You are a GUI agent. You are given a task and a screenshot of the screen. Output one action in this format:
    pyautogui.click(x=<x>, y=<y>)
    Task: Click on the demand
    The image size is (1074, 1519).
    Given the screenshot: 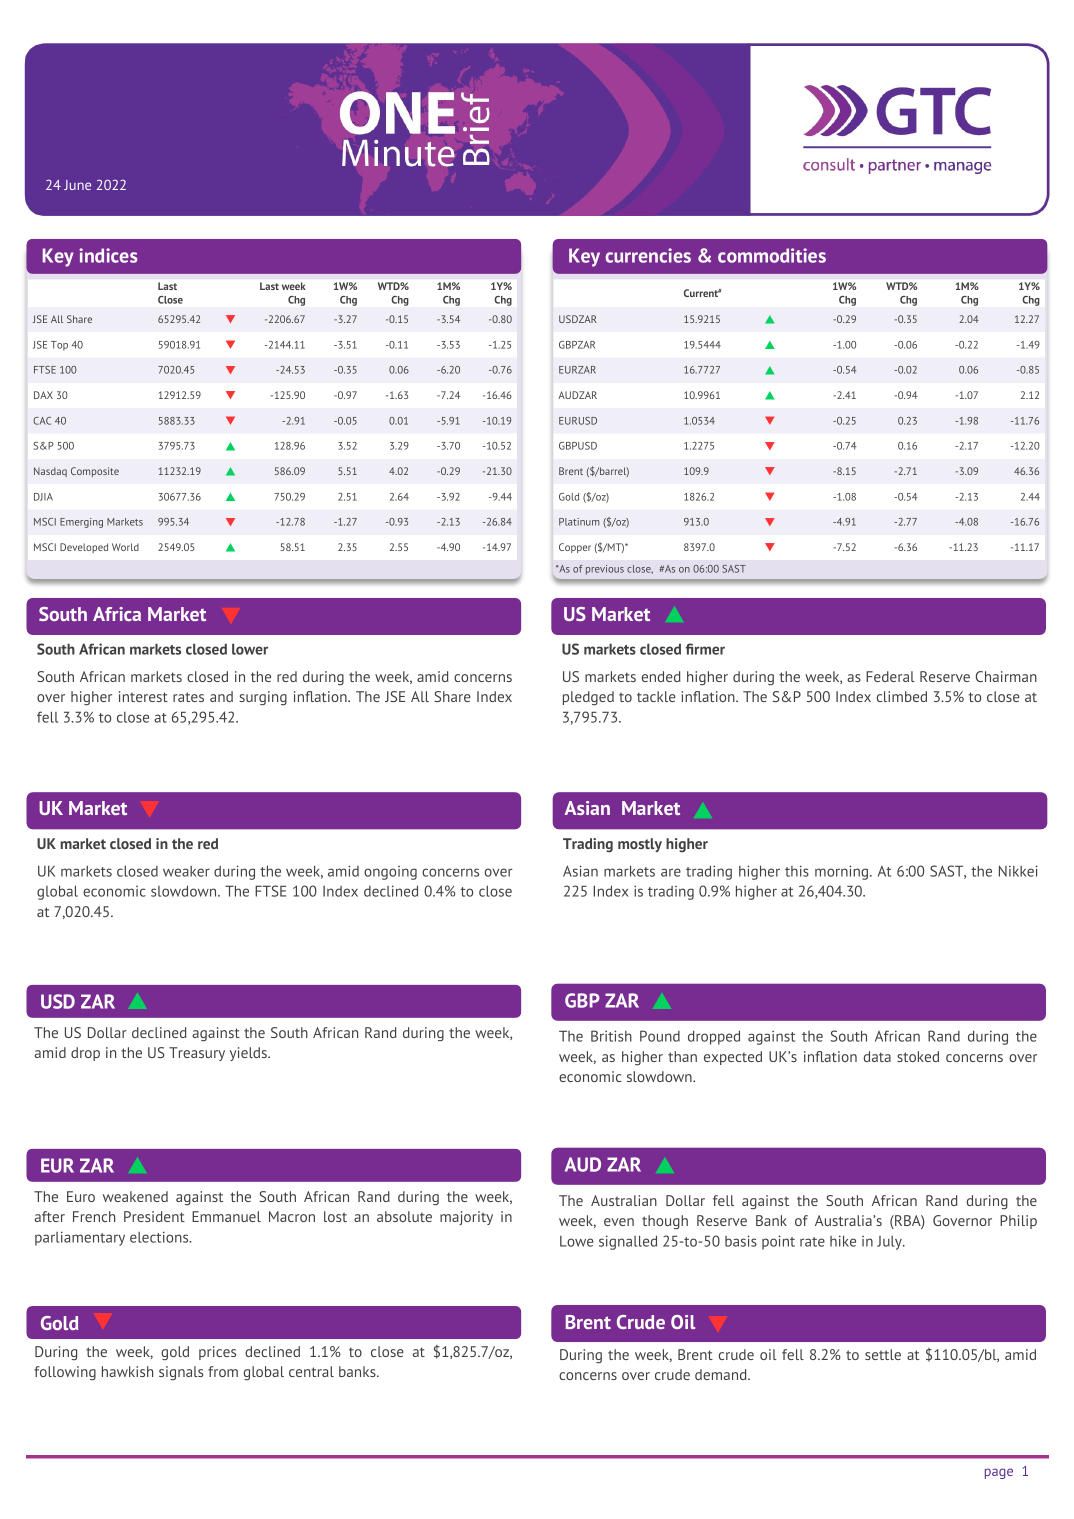 What is the action you would take?
    pyautogui.click(x=722, y=1374)
